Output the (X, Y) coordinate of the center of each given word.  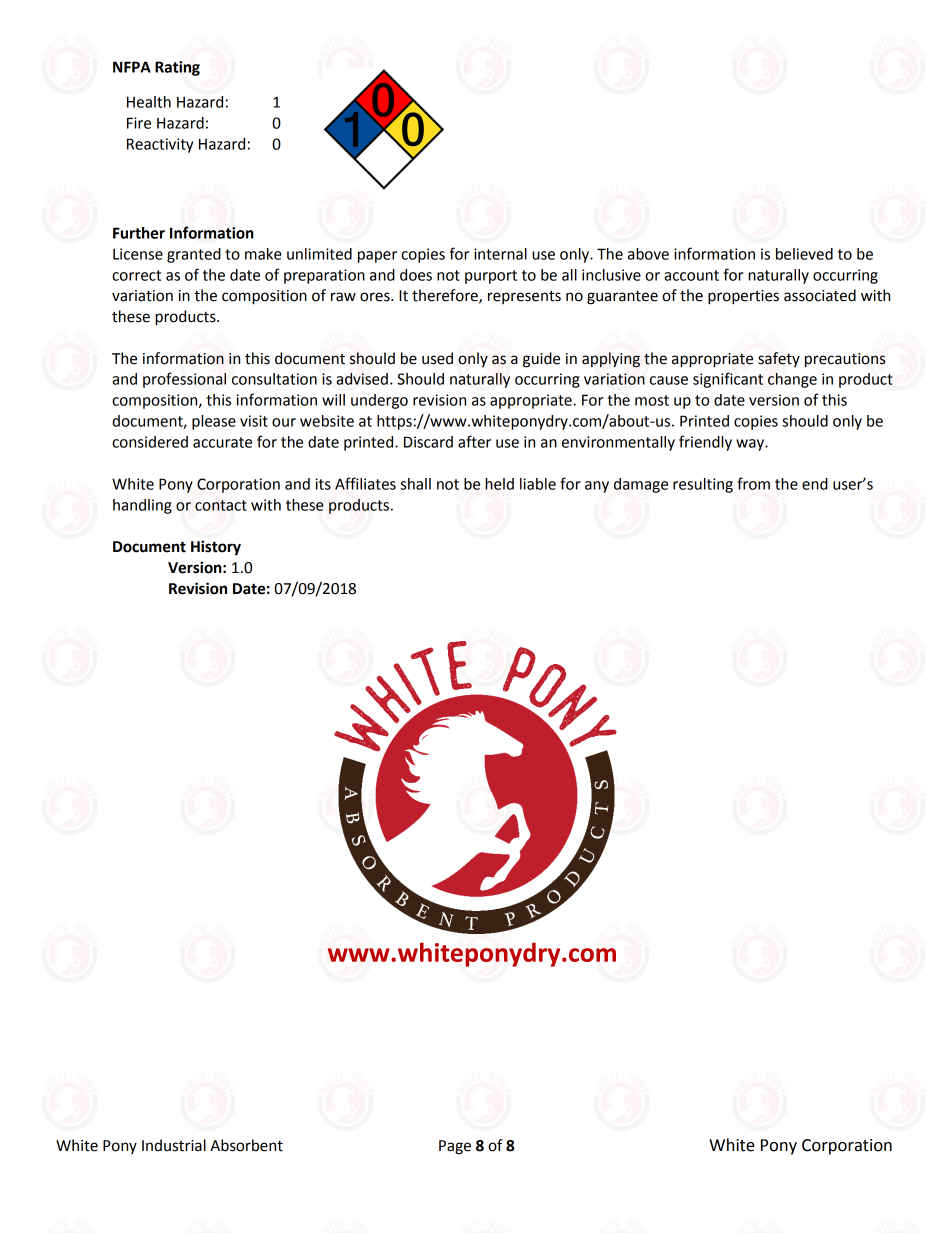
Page (455, 1147)
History (216, 548)
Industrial (174, 1145)
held (499, 484)
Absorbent (246, 1145)
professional (184, 380)
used (437, 358)
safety (779, 359)
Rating (177, 68)
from (753, 483)
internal (500, 254)
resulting (703, 485)
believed (804, 254)
